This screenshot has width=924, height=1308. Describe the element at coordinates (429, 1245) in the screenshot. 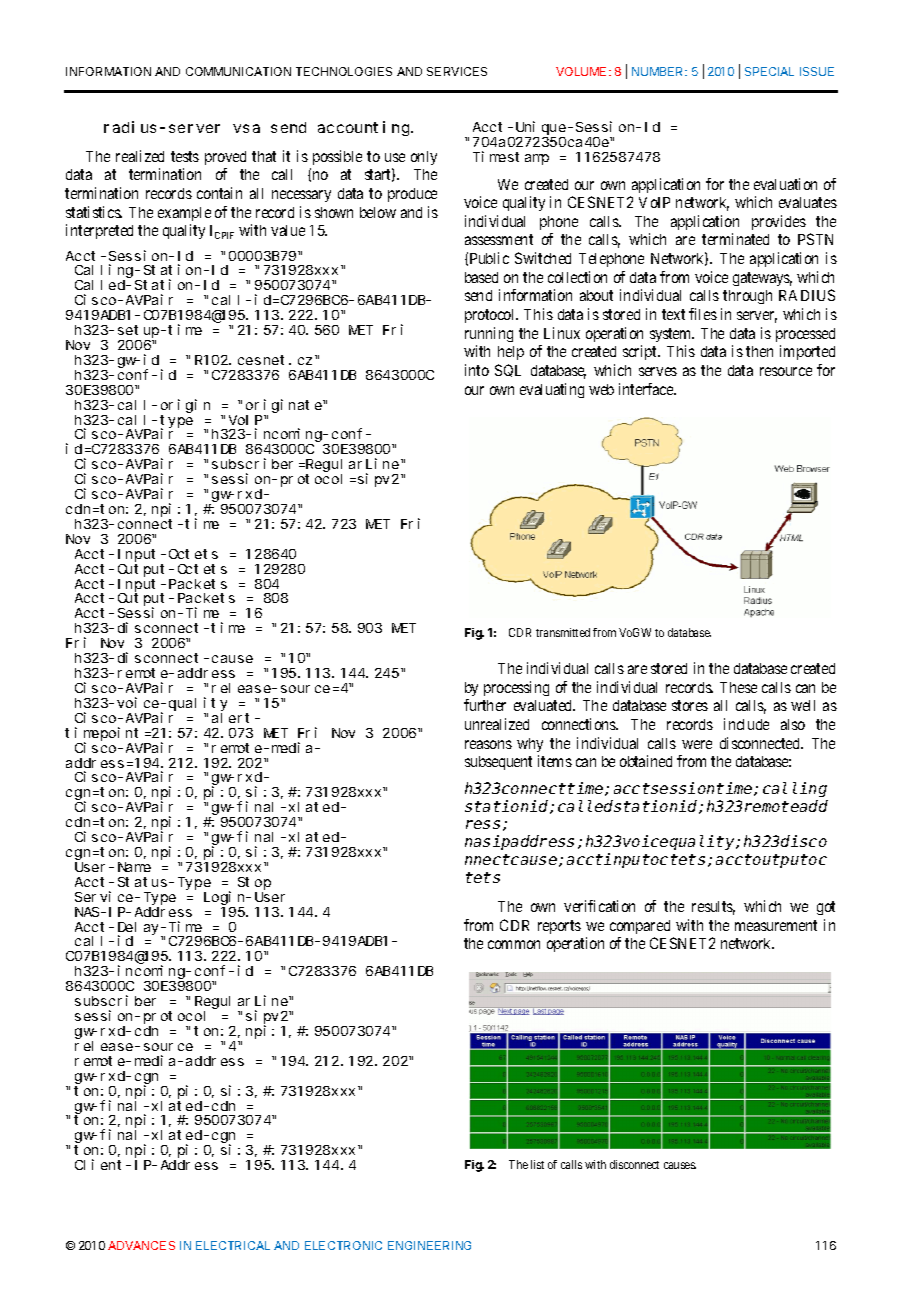

I see `ENGINEERING` at that location.
